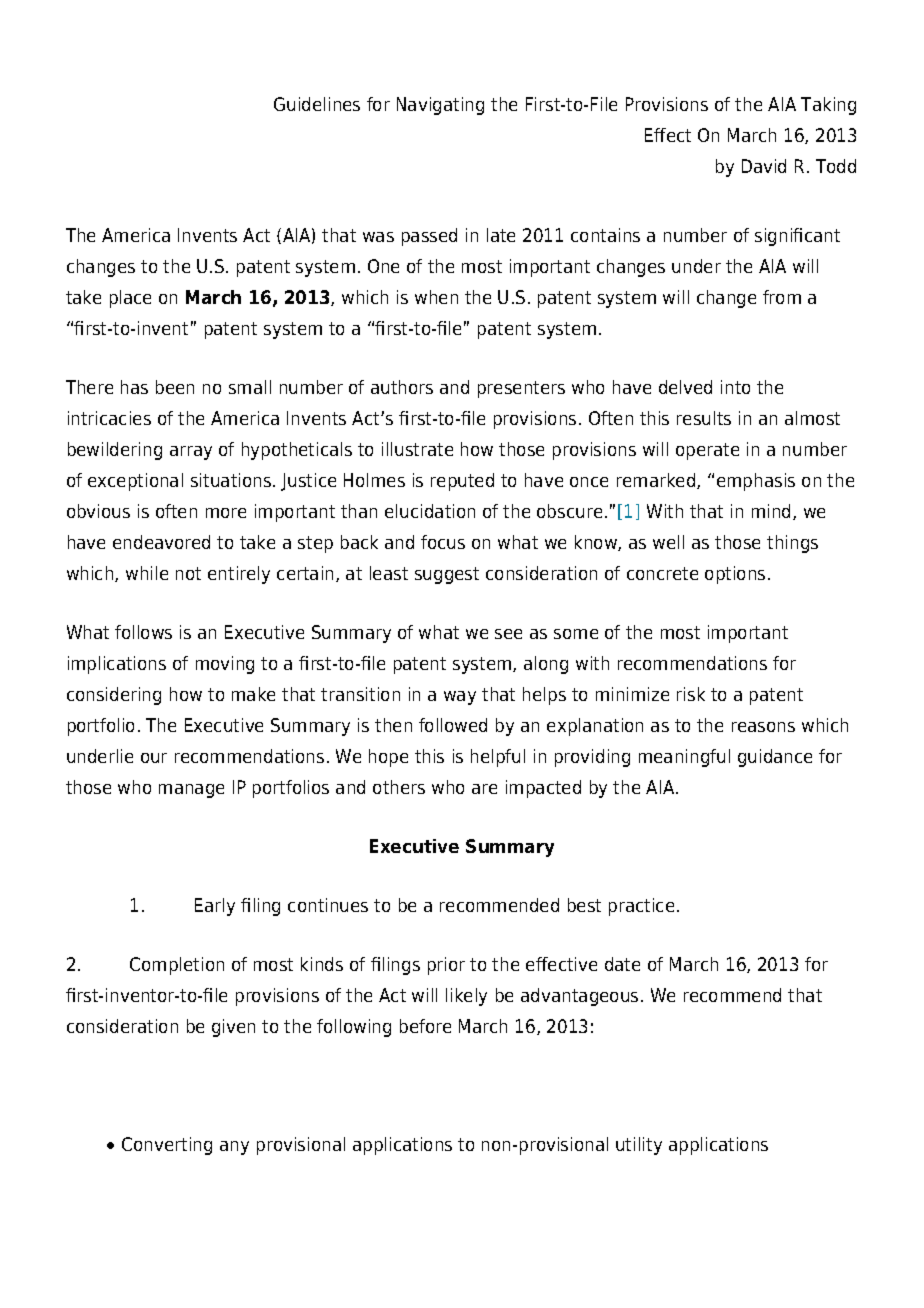 The width and height of the image is (924, 1308). I want to click on options, so click(735, 575).
